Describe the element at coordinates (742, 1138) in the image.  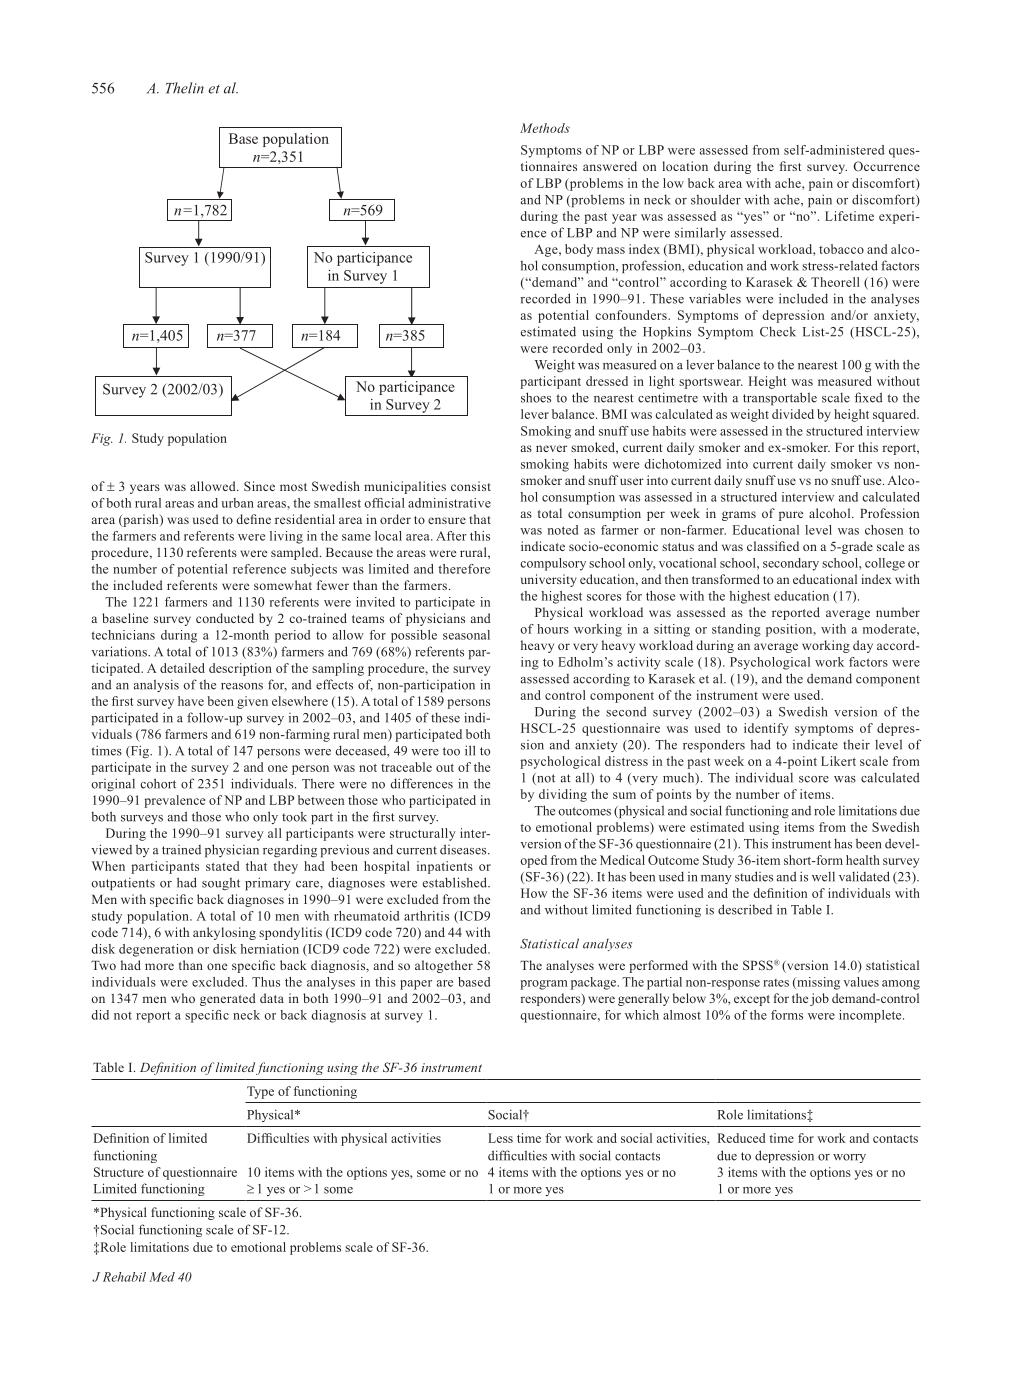
I see `Reduced` at that location.
